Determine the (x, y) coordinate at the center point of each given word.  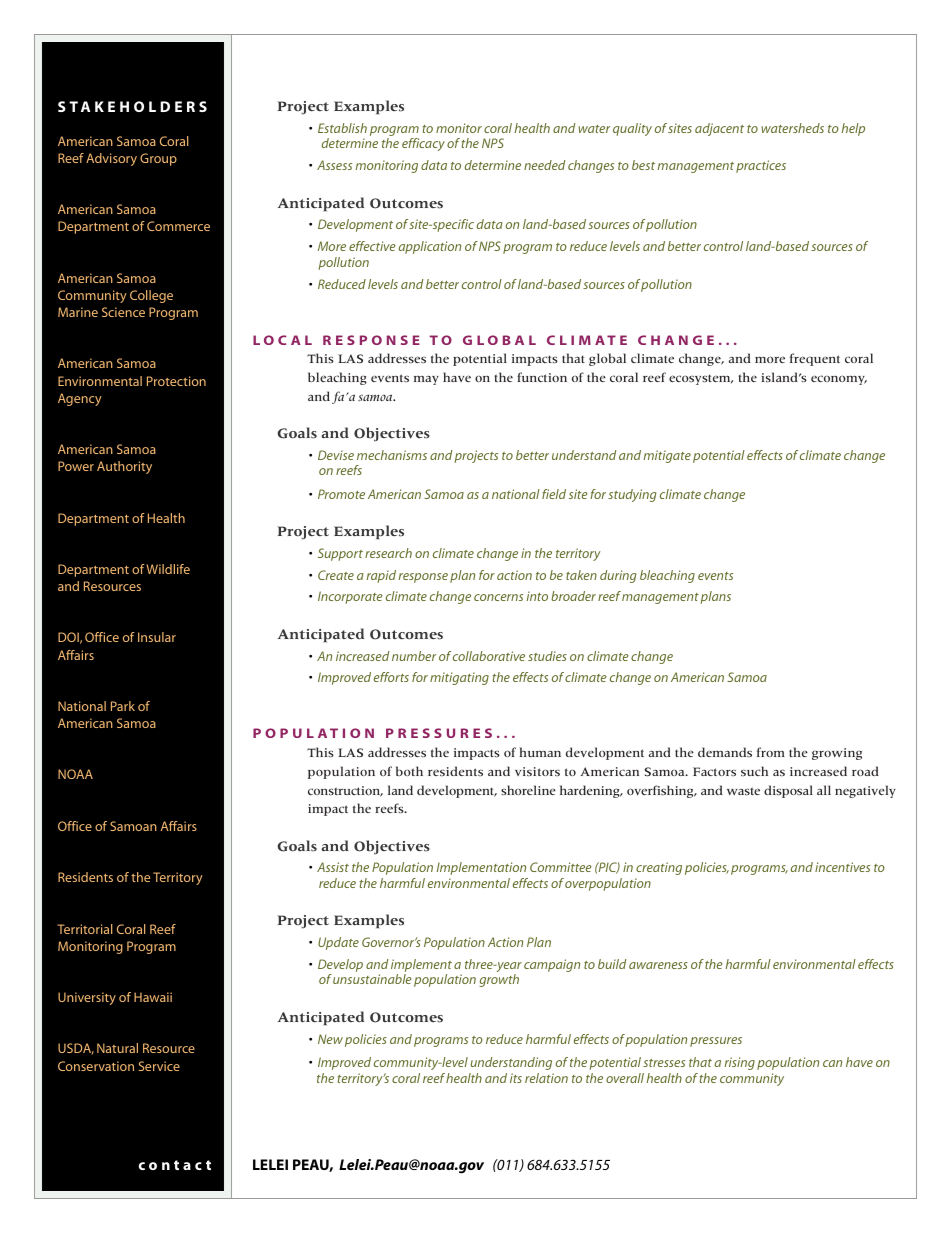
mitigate (667, 456)
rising (740, 1063)
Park (123, 706)
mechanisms (392, 455)
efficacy (423, 144)
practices (761, 166)
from (771, 752)
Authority (124, 467)
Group (158, 159)
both (409, 771)
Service (159, 1066)
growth (499, 980)
